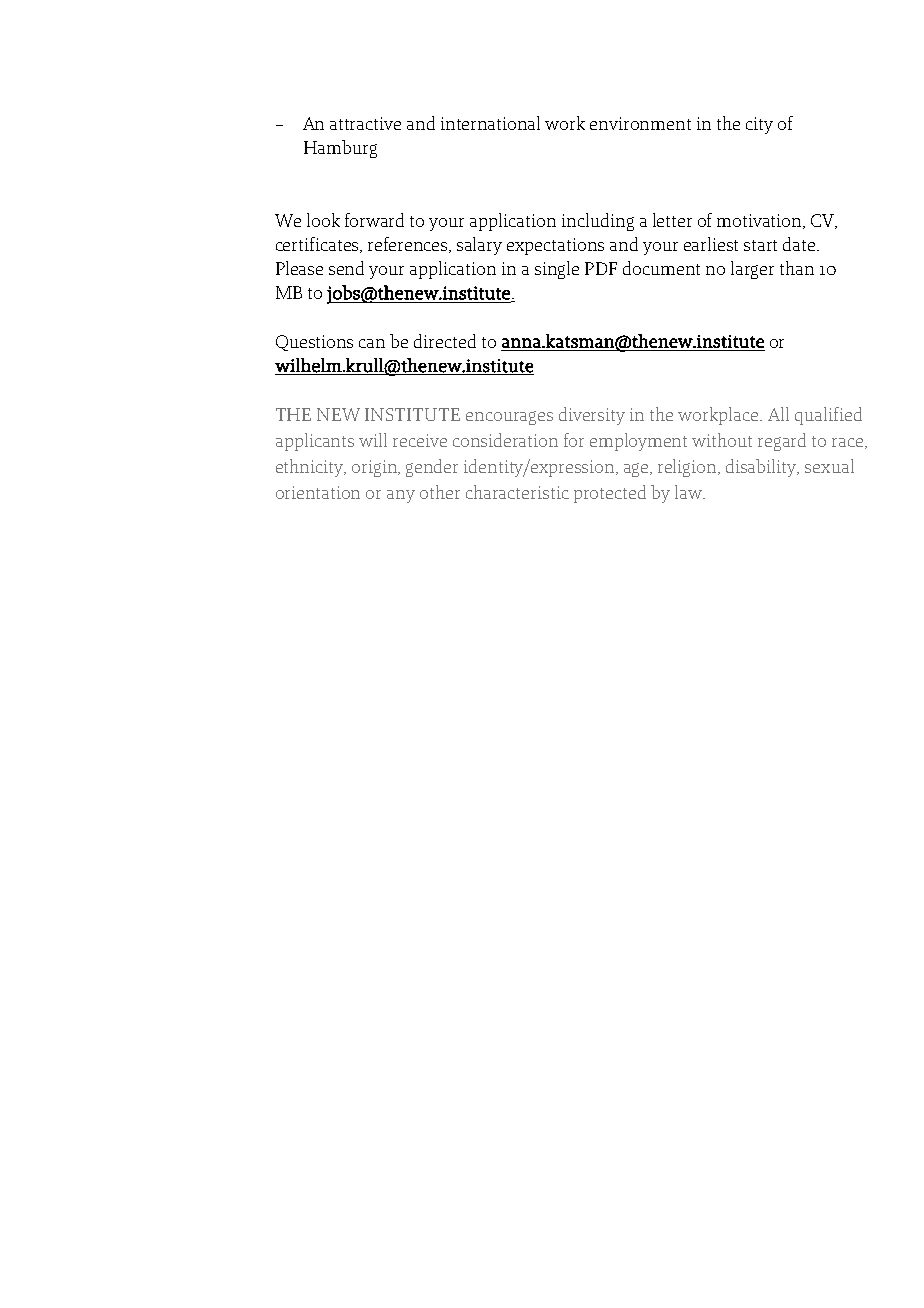  Describe the element at coordinates (401, 496) in the page. I see `any` at that location.
